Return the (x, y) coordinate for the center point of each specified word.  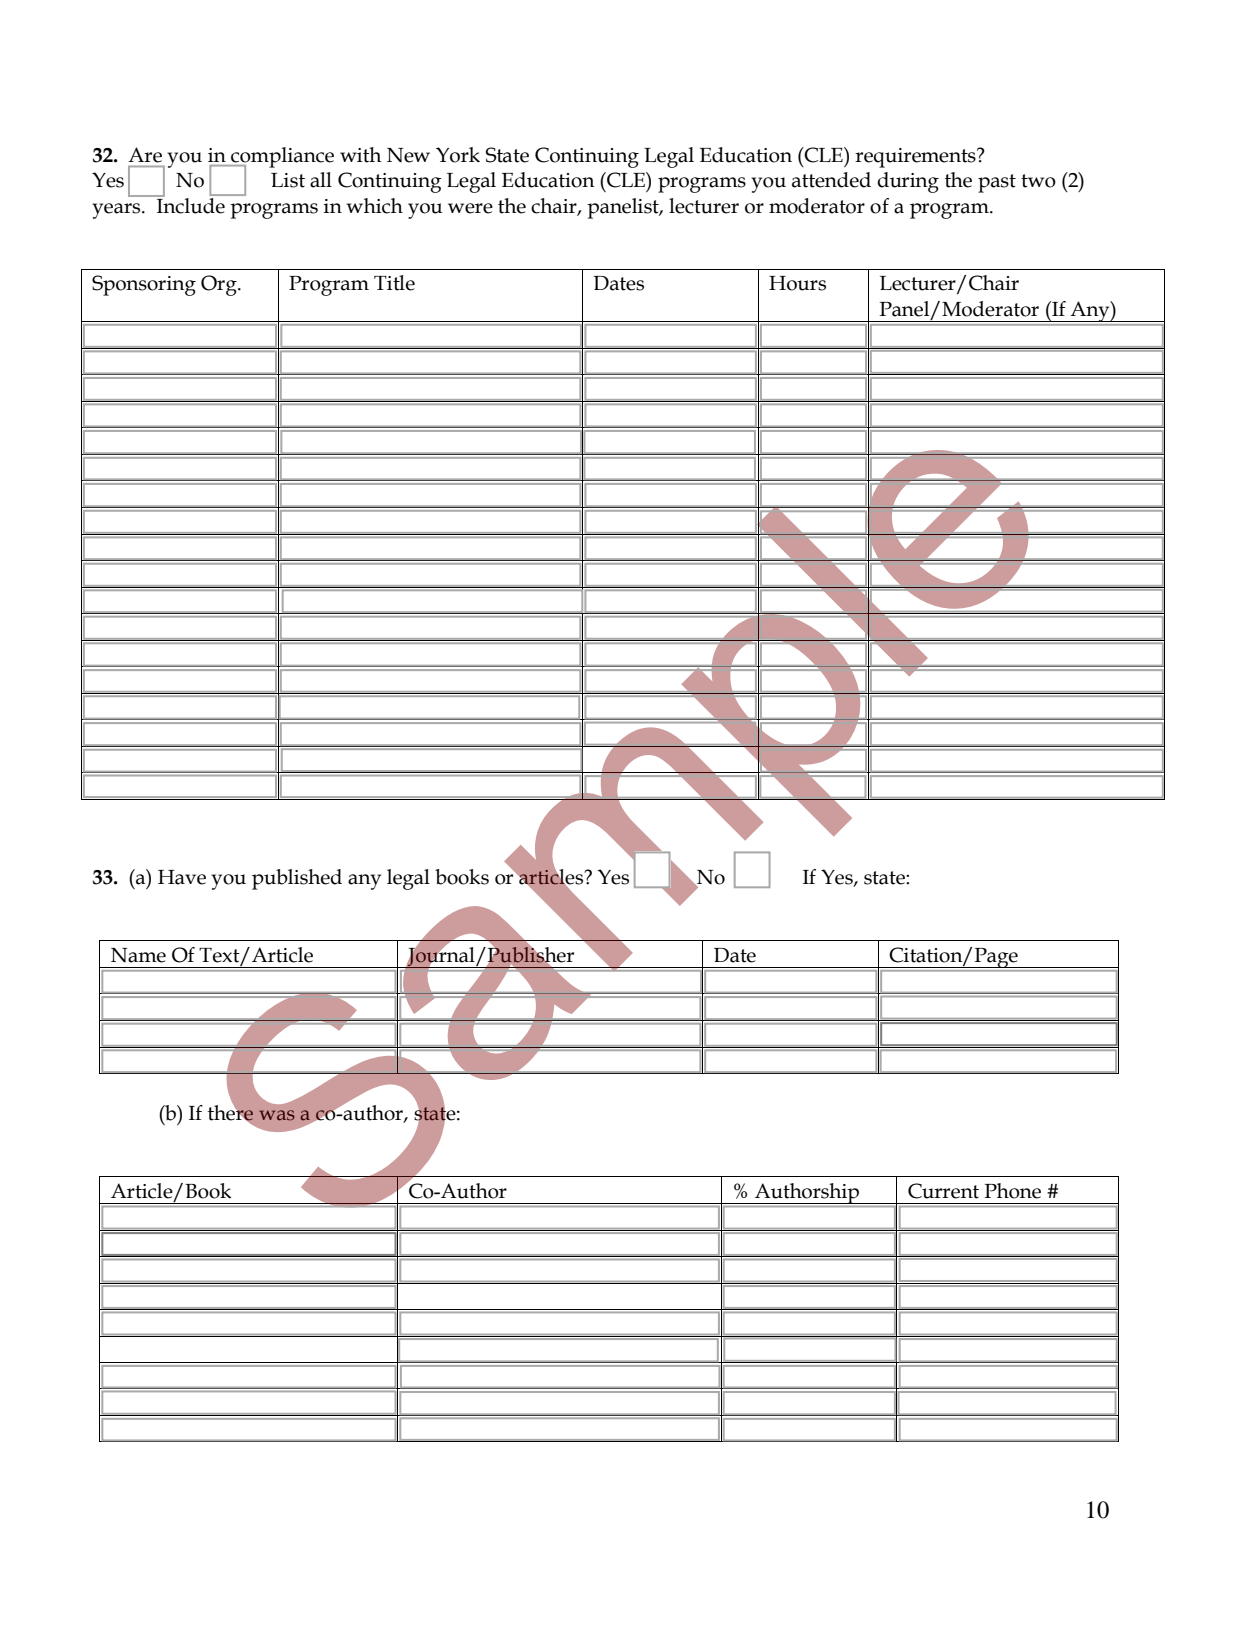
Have (182, 877)
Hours (797, 283)
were (470, 208)
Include (191, 204)
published (297, 879)
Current (943, 1191)
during (908, 182)
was (277, 1115)
